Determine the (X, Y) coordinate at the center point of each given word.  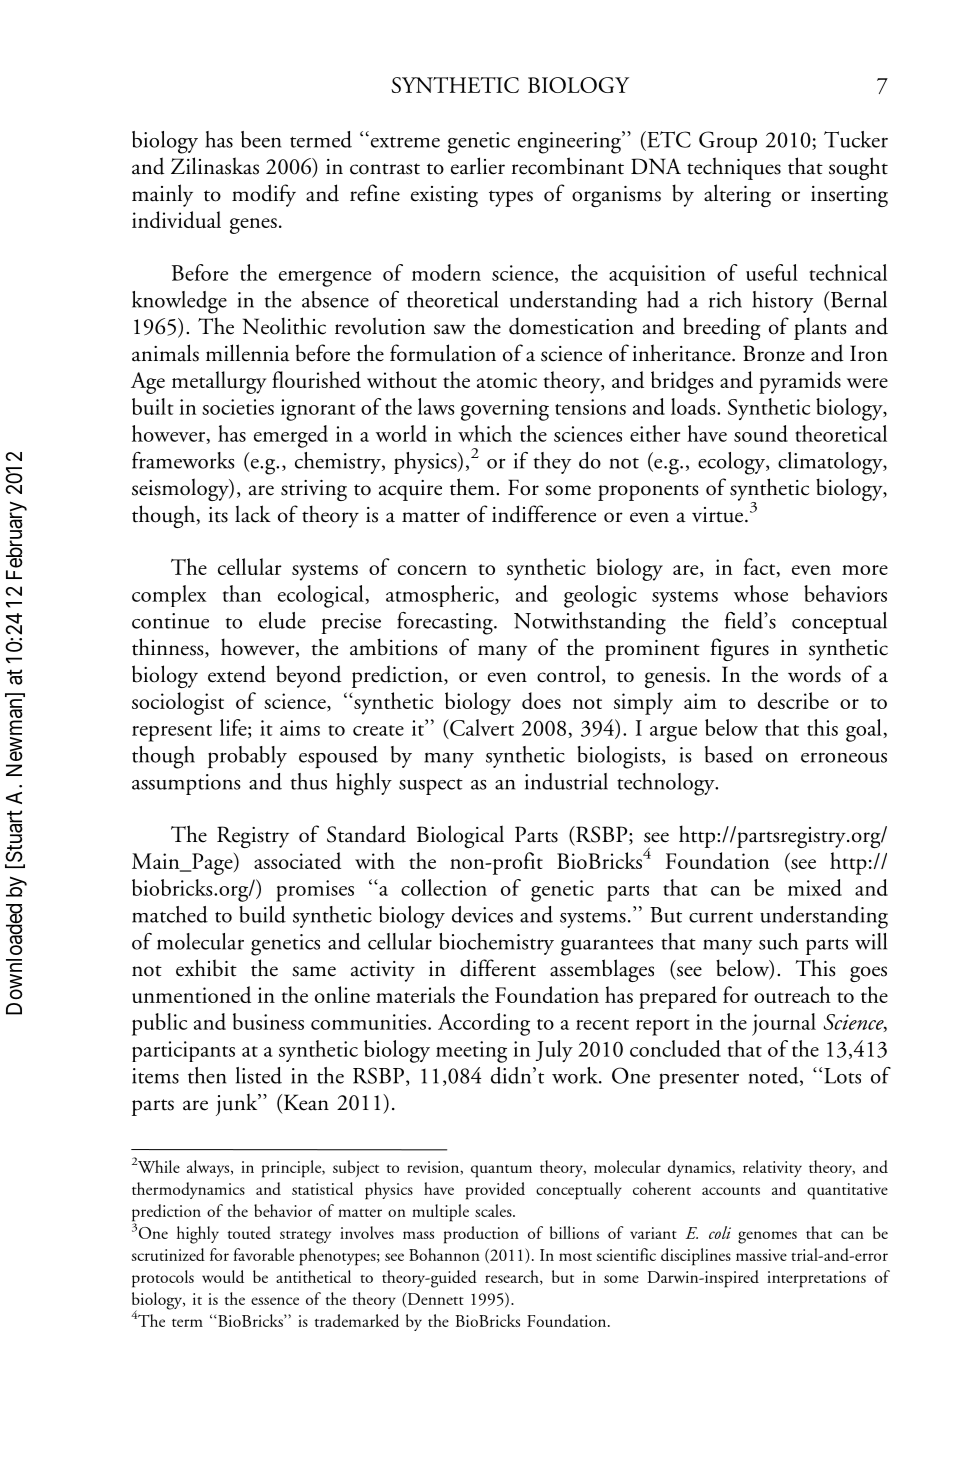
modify (264, 195)
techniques (734, 168)
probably (247, 757)
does (541, 700)
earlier (478, 166)
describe (793, 700)
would (223, 1276)
